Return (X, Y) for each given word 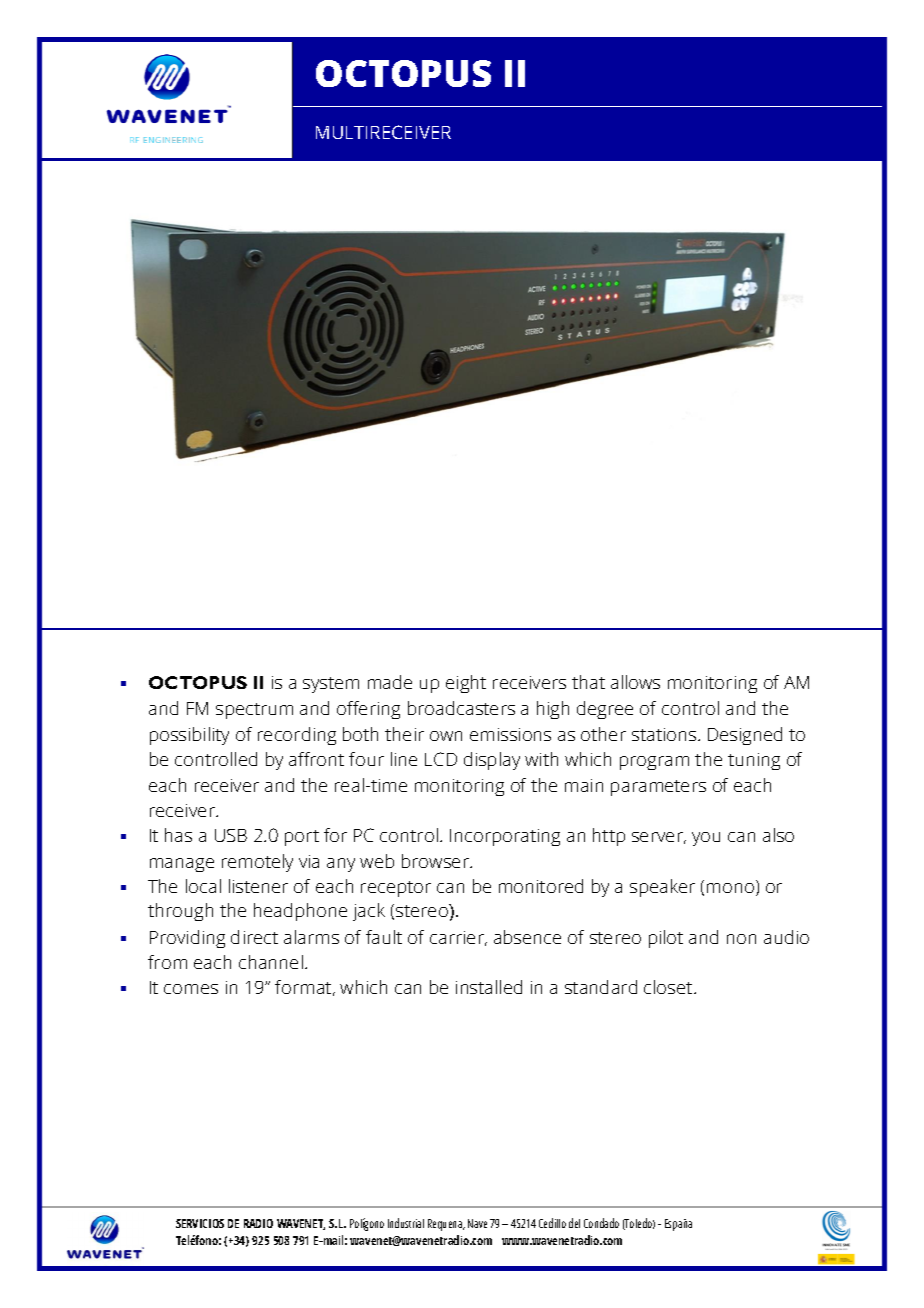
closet (669, 987)
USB (231, 835)
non (741, 939)
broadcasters (461, 708)
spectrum (254, 711)
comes (191, 989)
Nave (477, 1223)
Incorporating (505, 837)
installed (489, 987)
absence (527, 937)
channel (271, 962)
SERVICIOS (200, 1223)
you (706, 839)
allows (635, 682)
